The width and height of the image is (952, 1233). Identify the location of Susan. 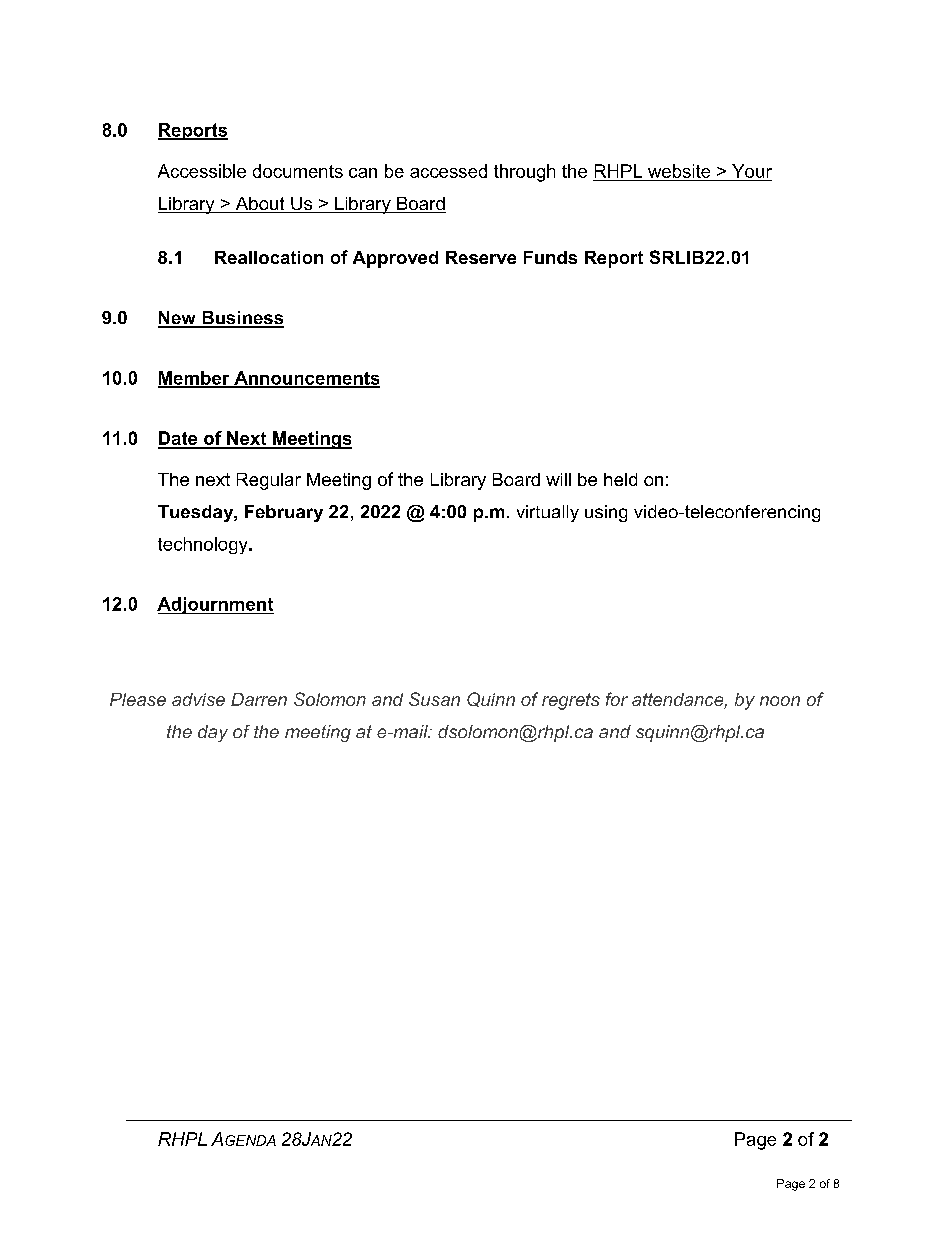
(434, 699).
